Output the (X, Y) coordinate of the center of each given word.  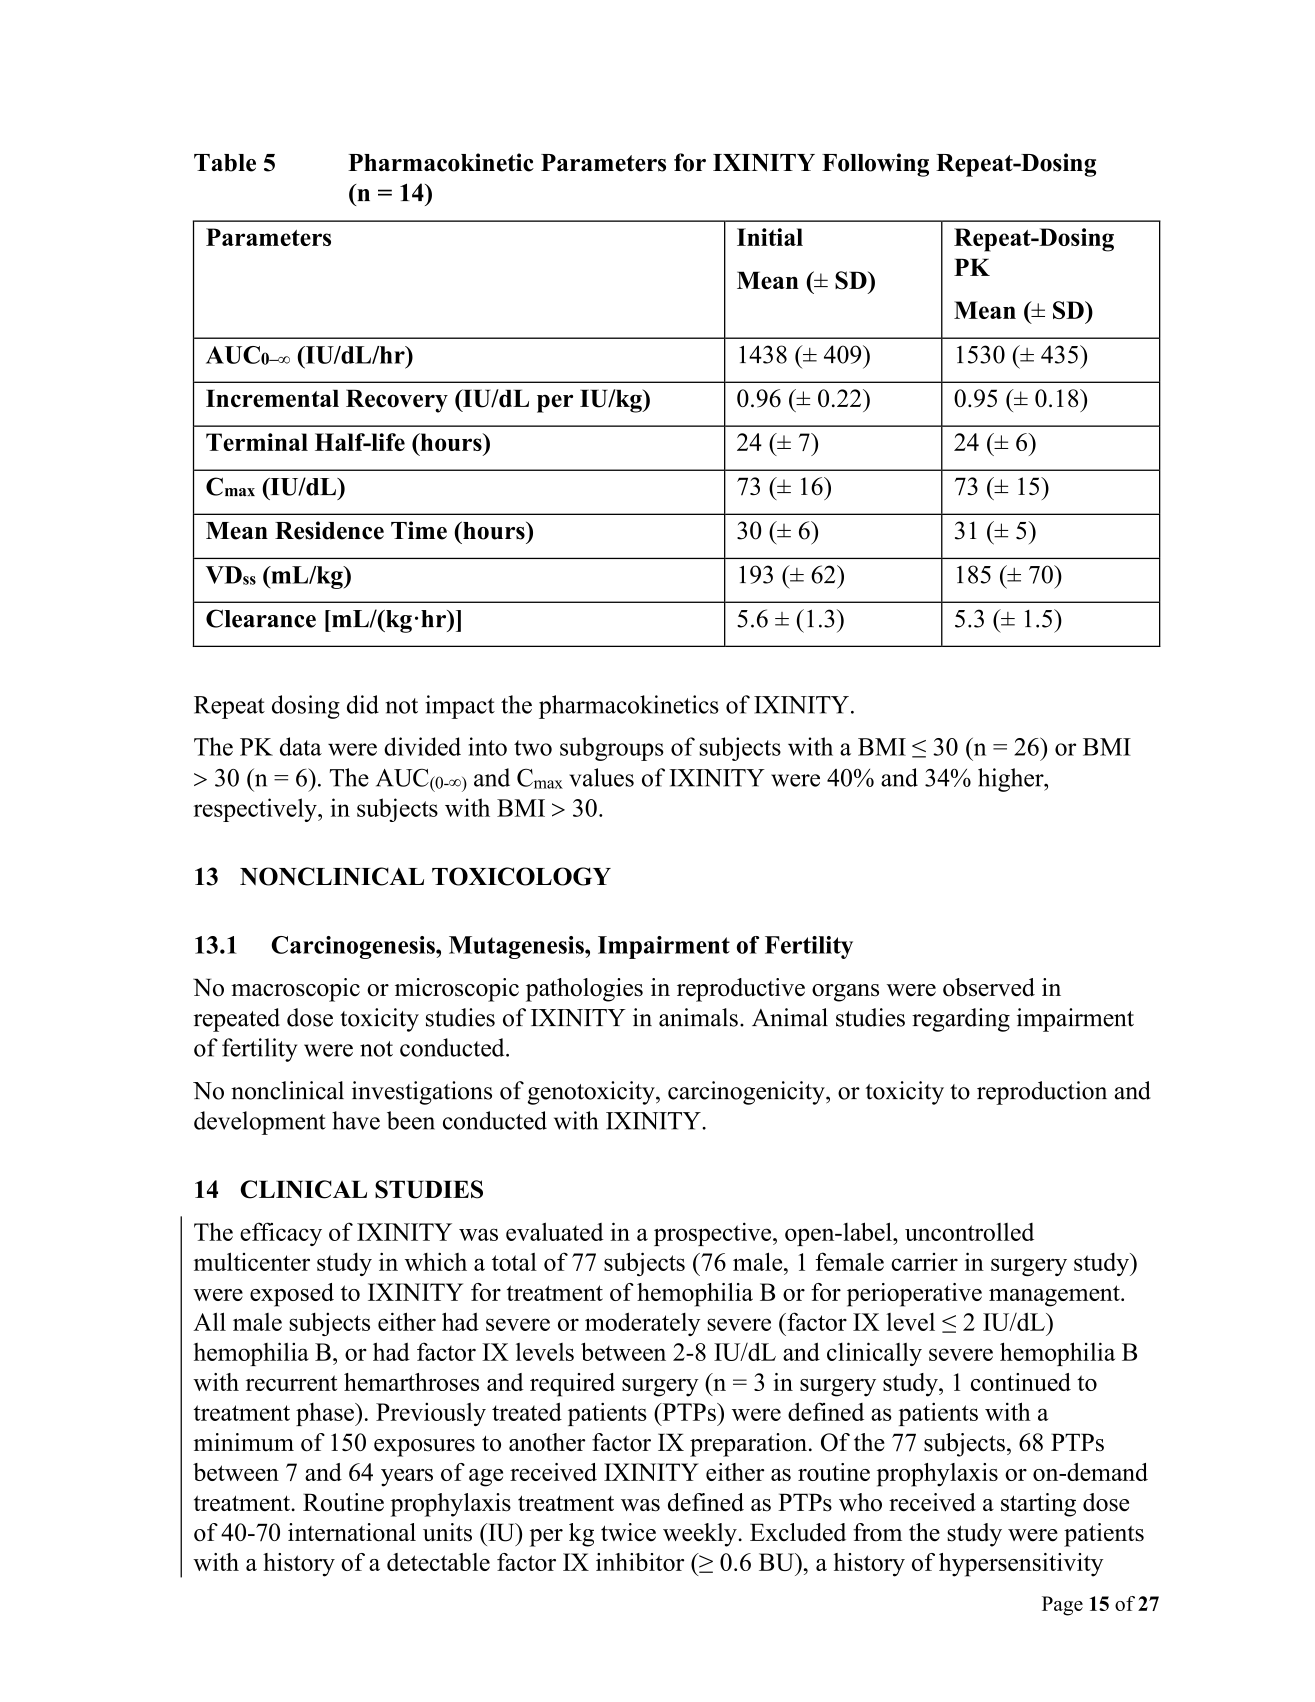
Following (875, 165)
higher (1012, 780)
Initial (770, 237)
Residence (329, 530)
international (352, 1532)
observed (989, 987)
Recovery (397, 401)
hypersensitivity (1021, 1565)
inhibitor (640, 1562)
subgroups (612, 749)
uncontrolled (969, 1232)
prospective (714, 1234)
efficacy (281, 1234)
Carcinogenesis (354, 947)
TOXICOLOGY (521, 876)
